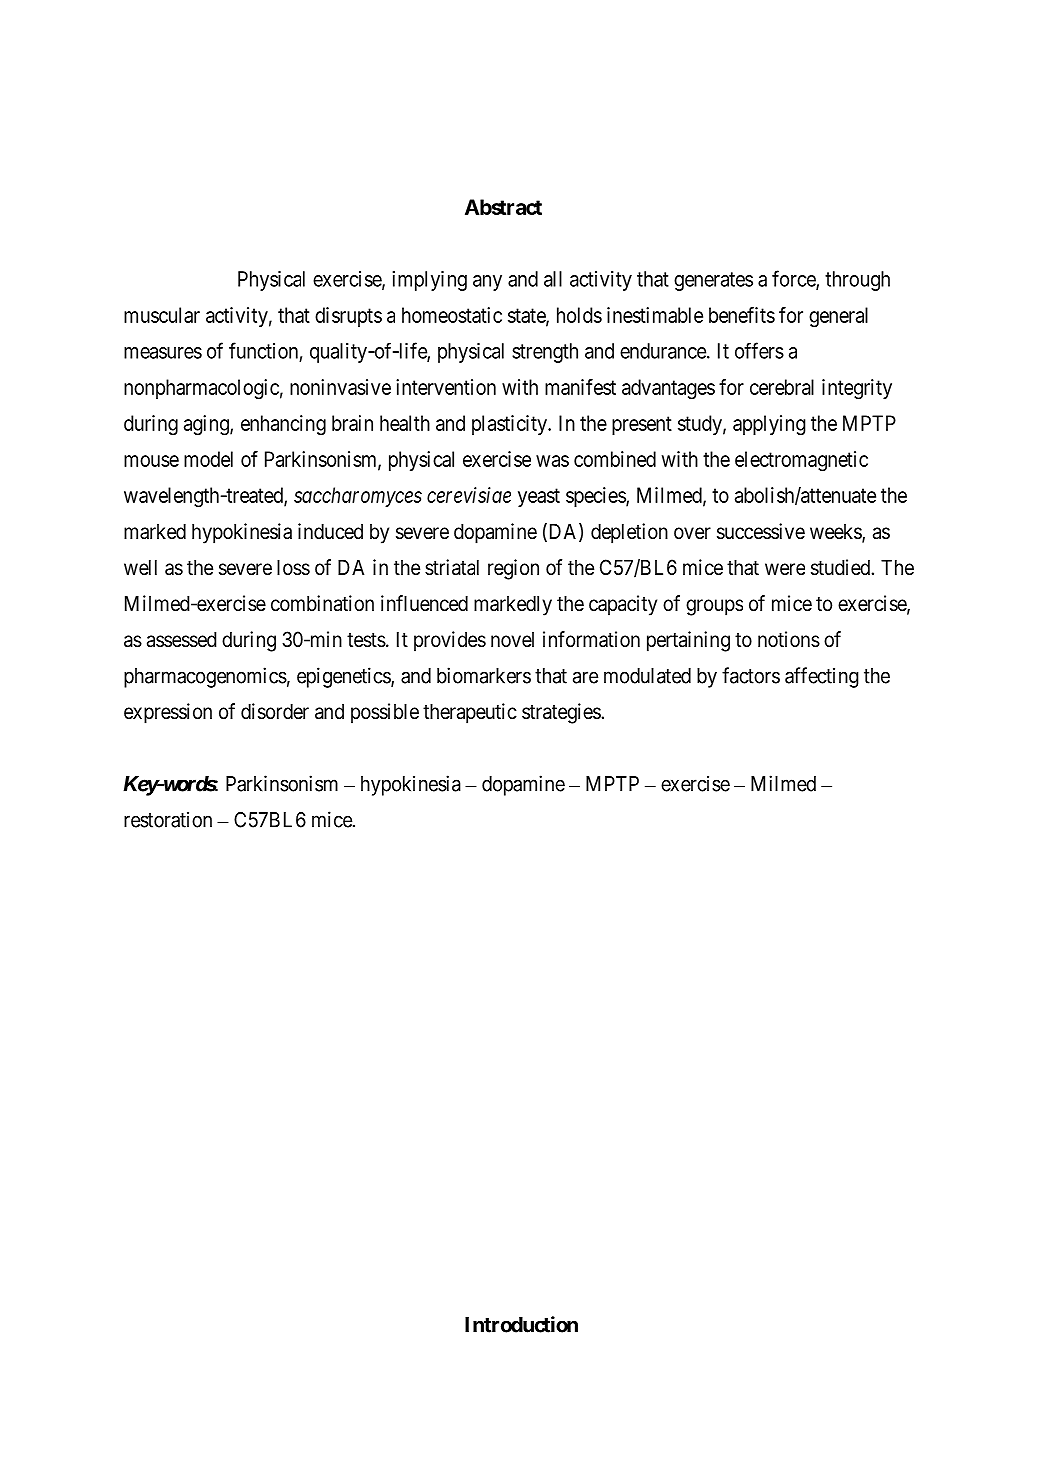 The height and width of the page is (1466, 1037). I want to click on force, so click(794, 279).
